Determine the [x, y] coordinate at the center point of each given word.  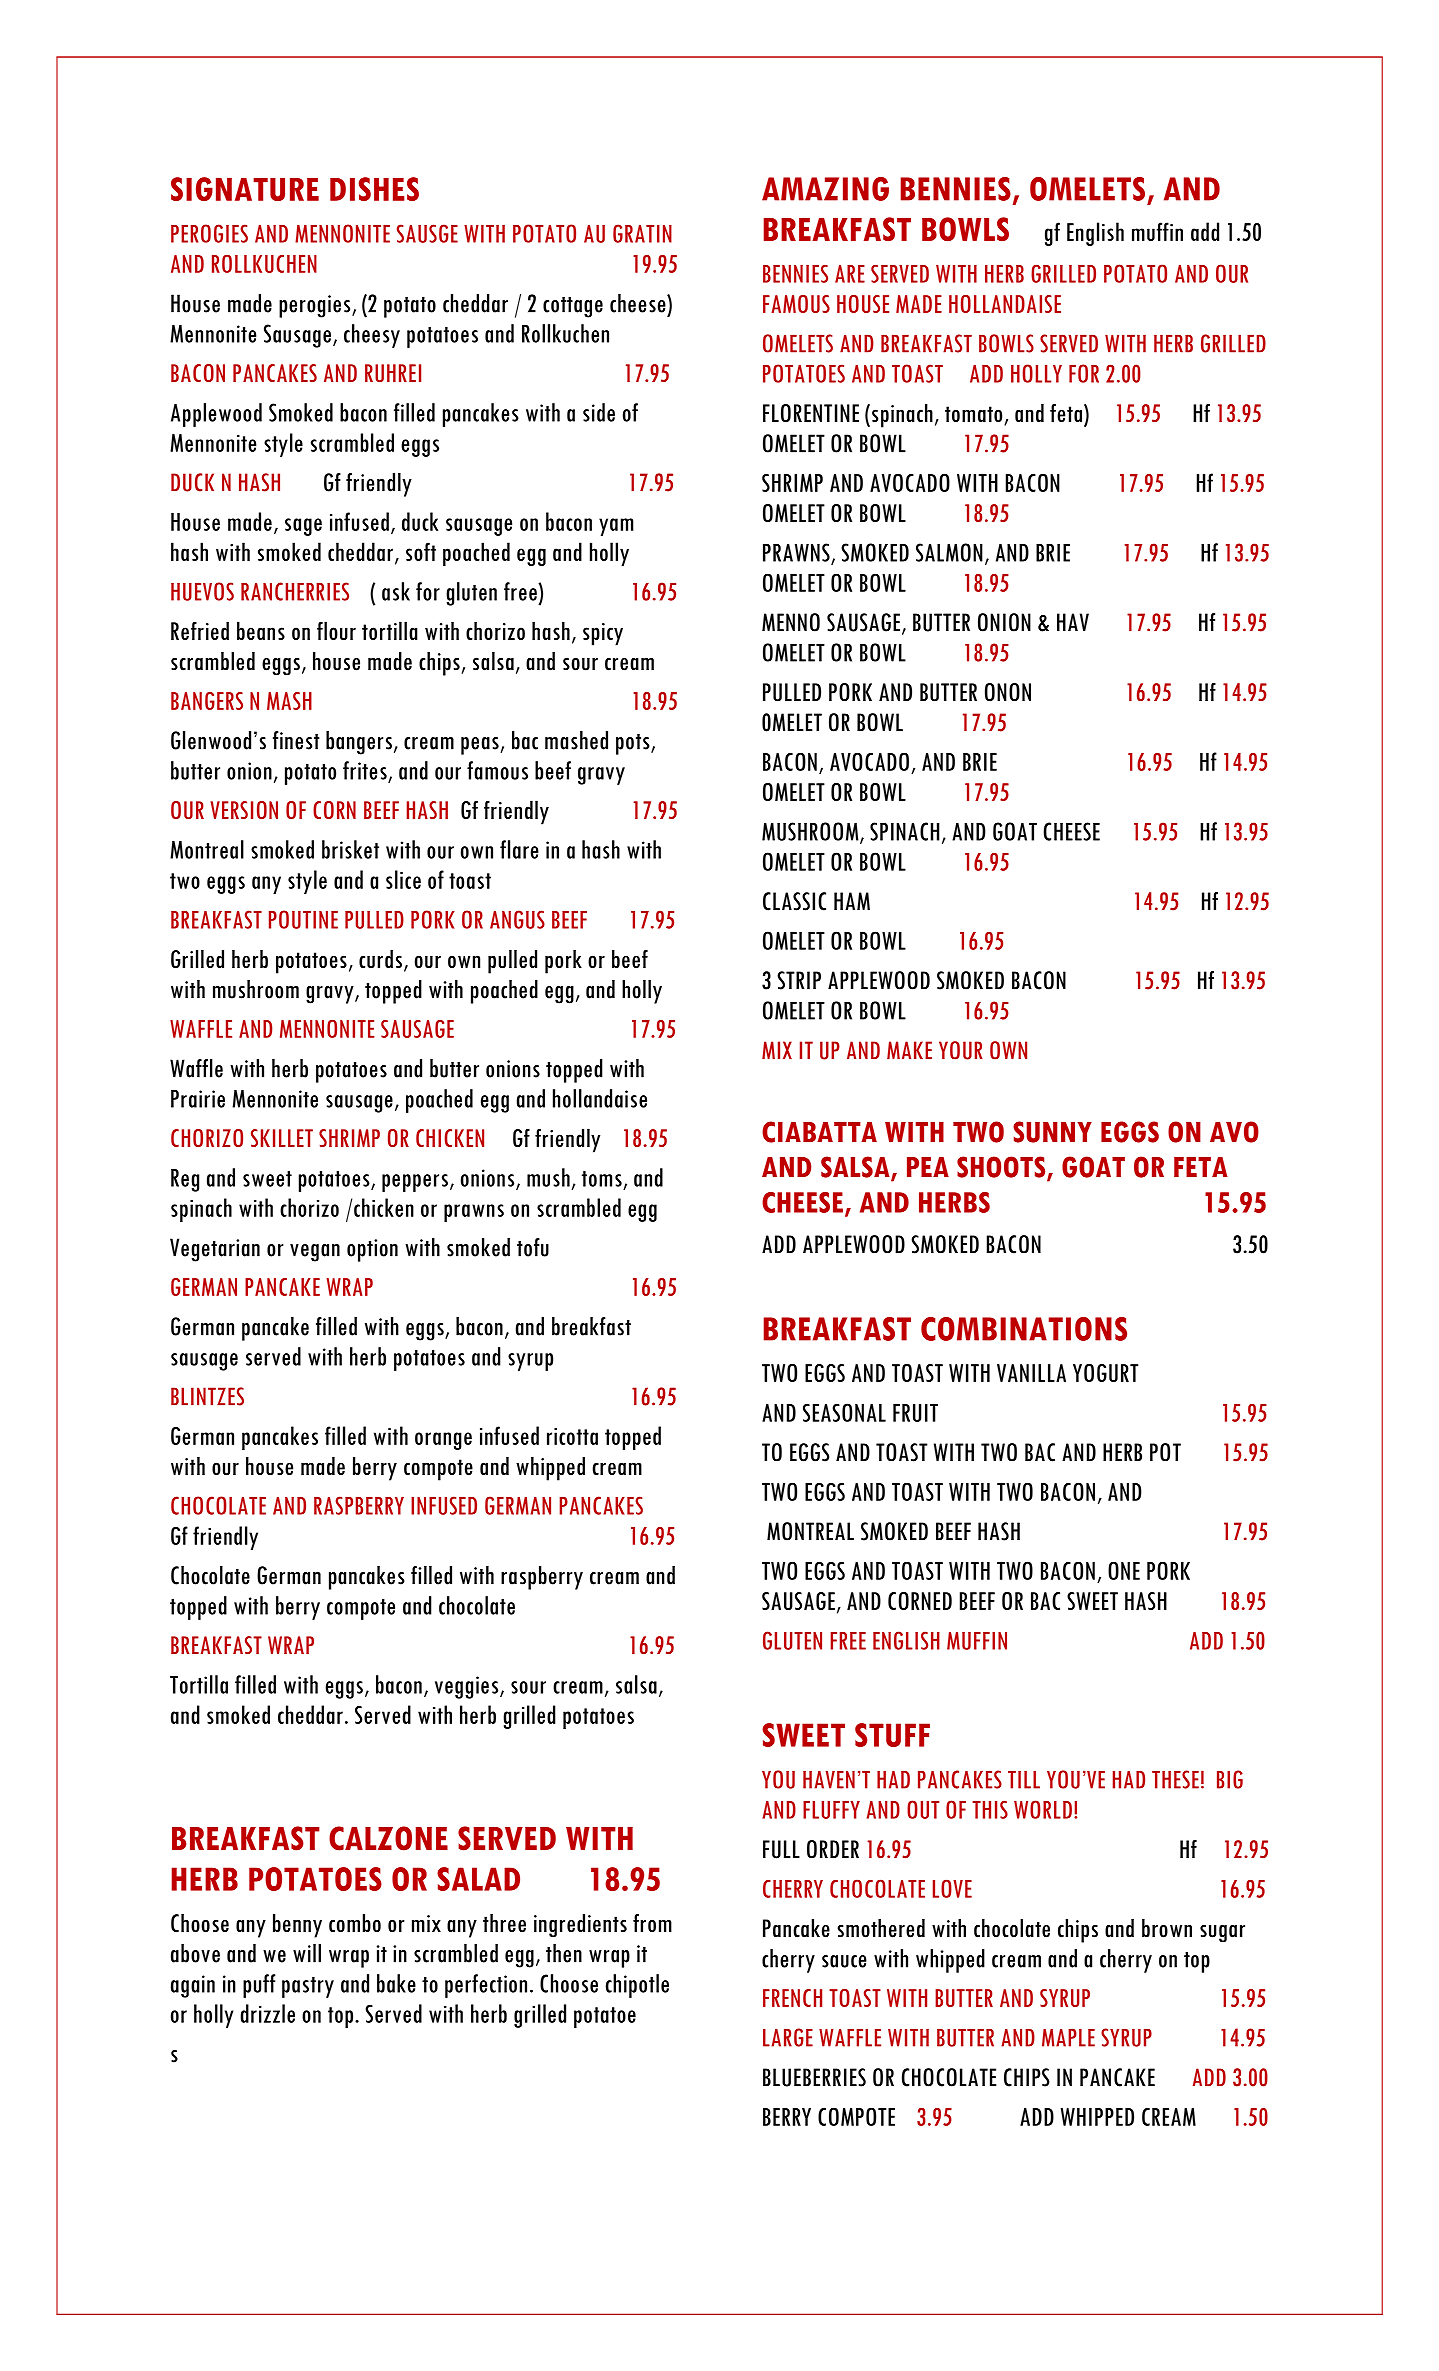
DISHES [374, 189]
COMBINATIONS [1024, 1329]
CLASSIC [794, 901]
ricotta [572, 1436]
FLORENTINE [811, 413]
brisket [350, 849]
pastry [308, 1987]
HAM [852, 901]
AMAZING [825, 189]
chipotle [637, 1986]
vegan [315, 1253]
